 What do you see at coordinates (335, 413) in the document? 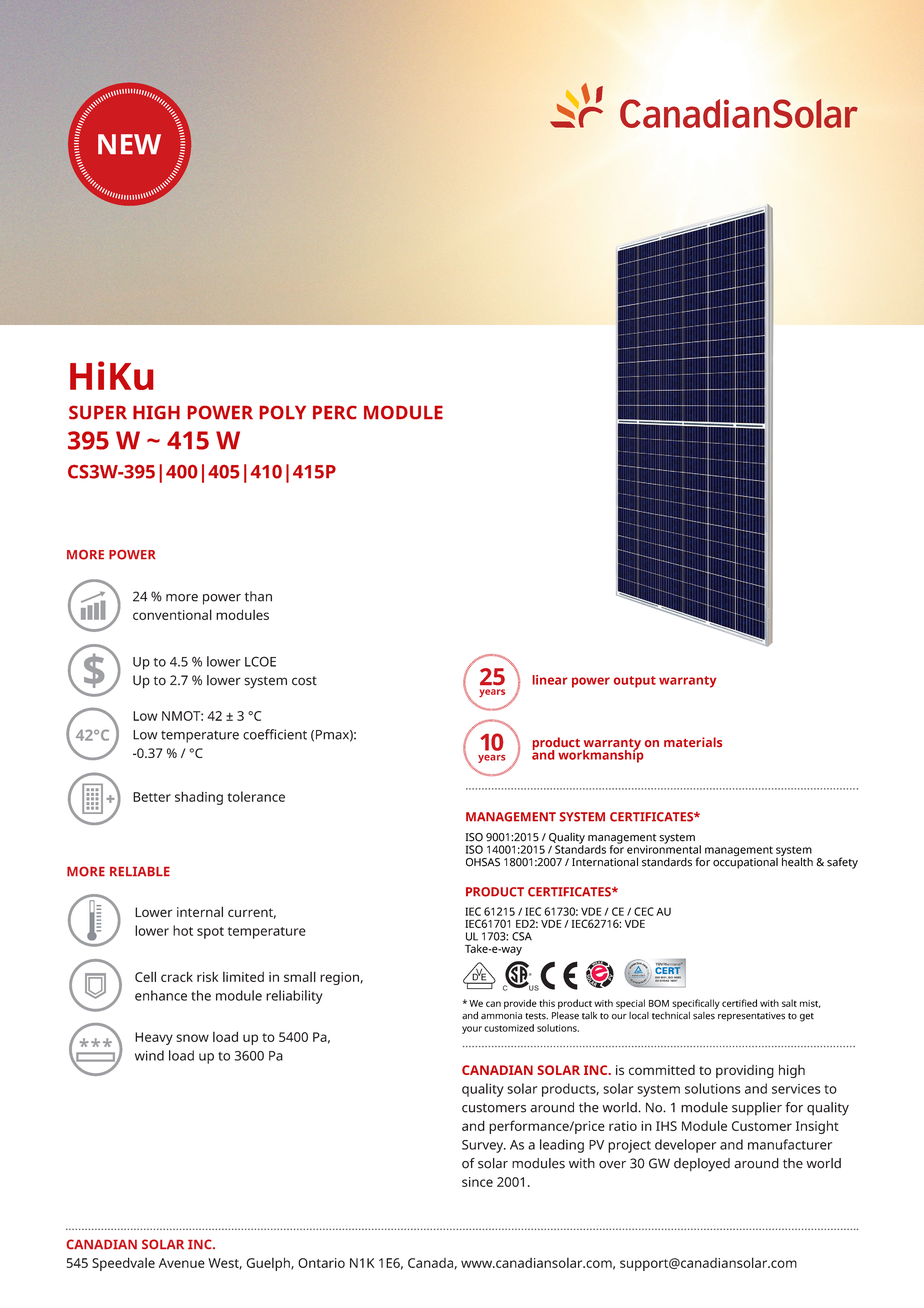
I see `PERC` at bounding box center [335, 413].
